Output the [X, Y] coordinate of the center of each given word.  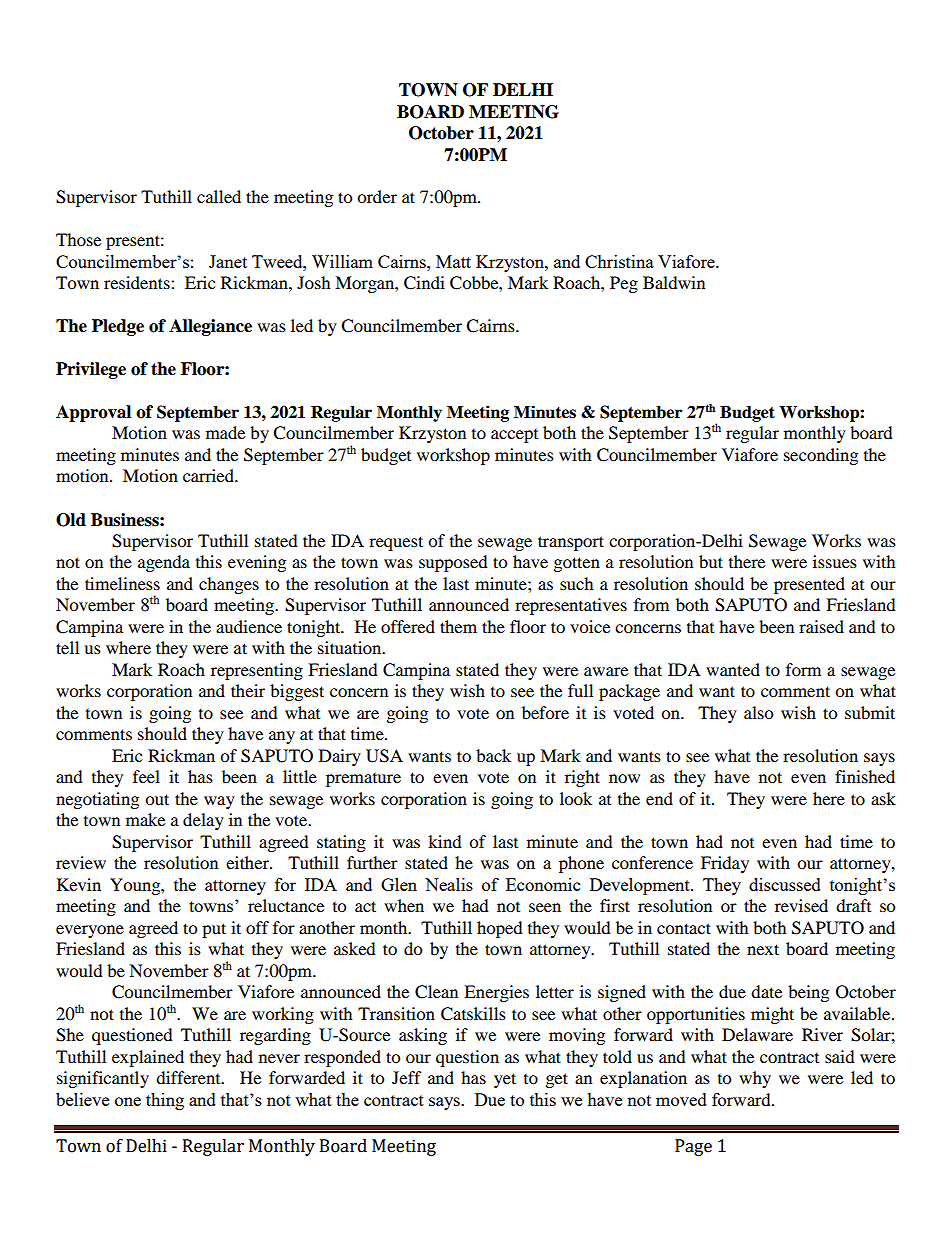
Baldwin [674, 282]
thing [165, 1101]
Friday [725, 864]
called [219, 196]
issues [835, 561]
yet [505, 1080]
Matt [453, 261]
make [145, 819]
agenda [164, 563]
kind [445, 841]
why [755, 1079]
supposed [453, 563]
